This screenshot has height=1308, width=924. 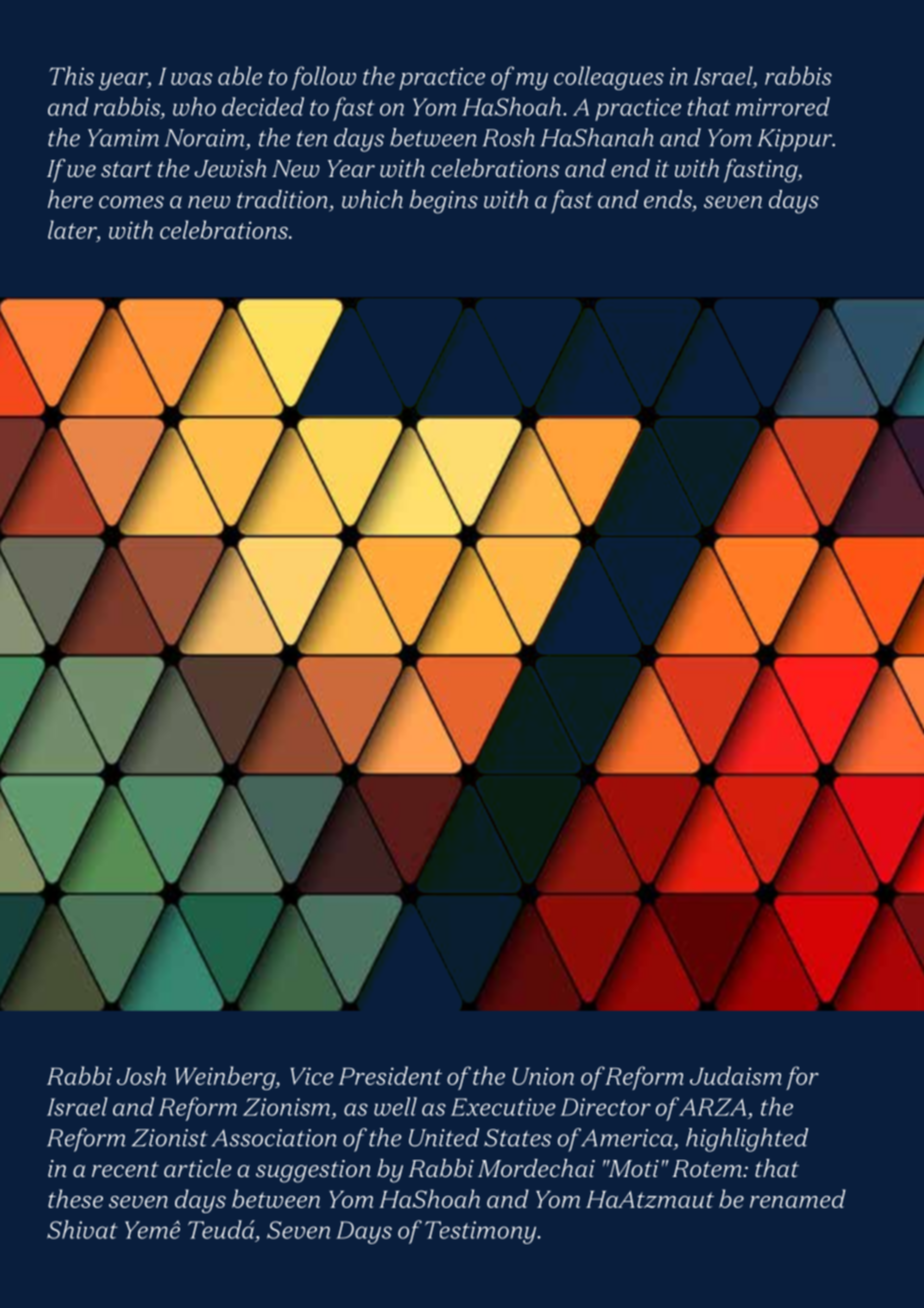 What do you see at coordinates (509, 137) in the screenshot?
I see `Rosh` at bounding box center [509, 137].
